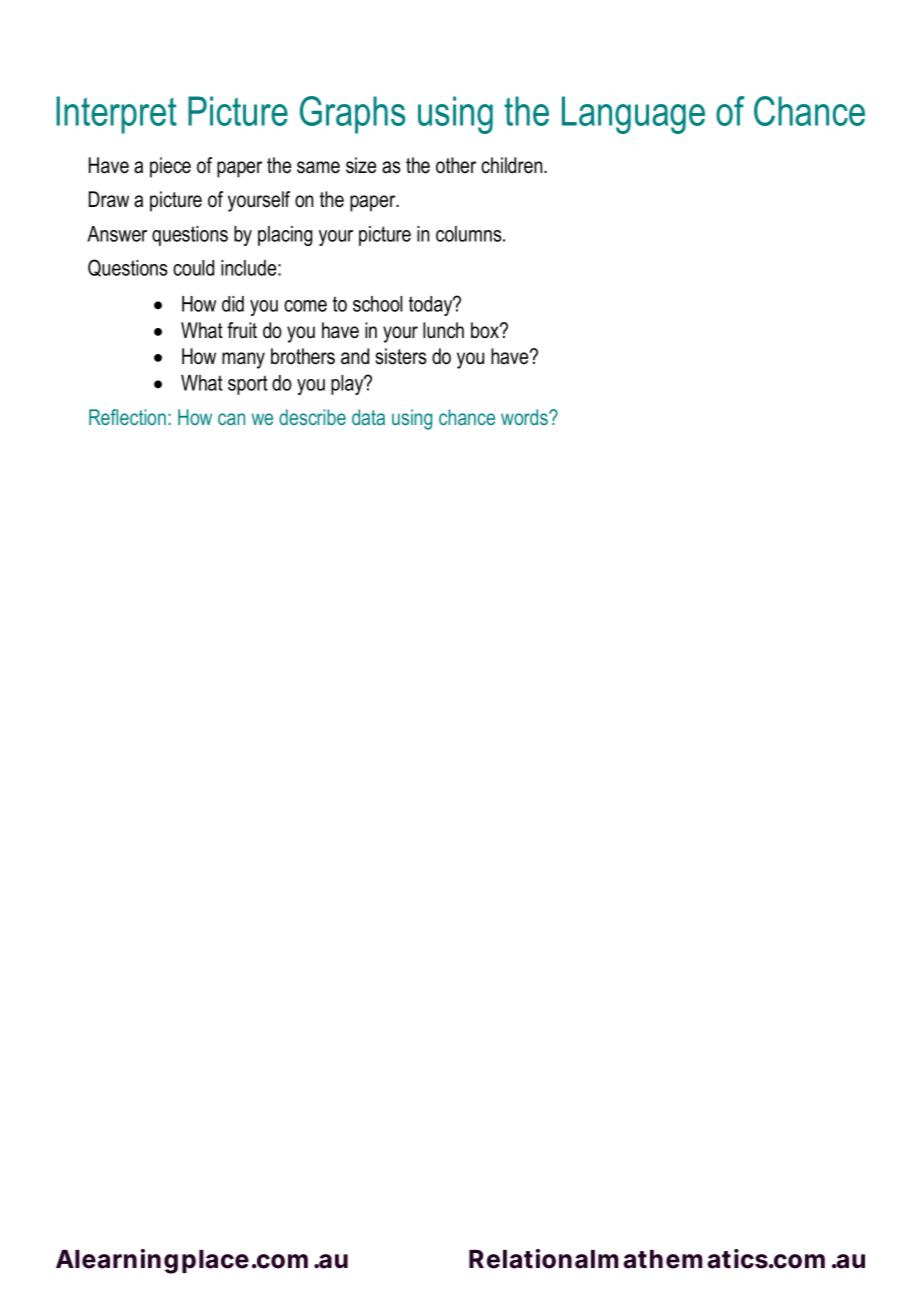 This document has height=1308, width=924. I want to click on and, so click(355, 356).
